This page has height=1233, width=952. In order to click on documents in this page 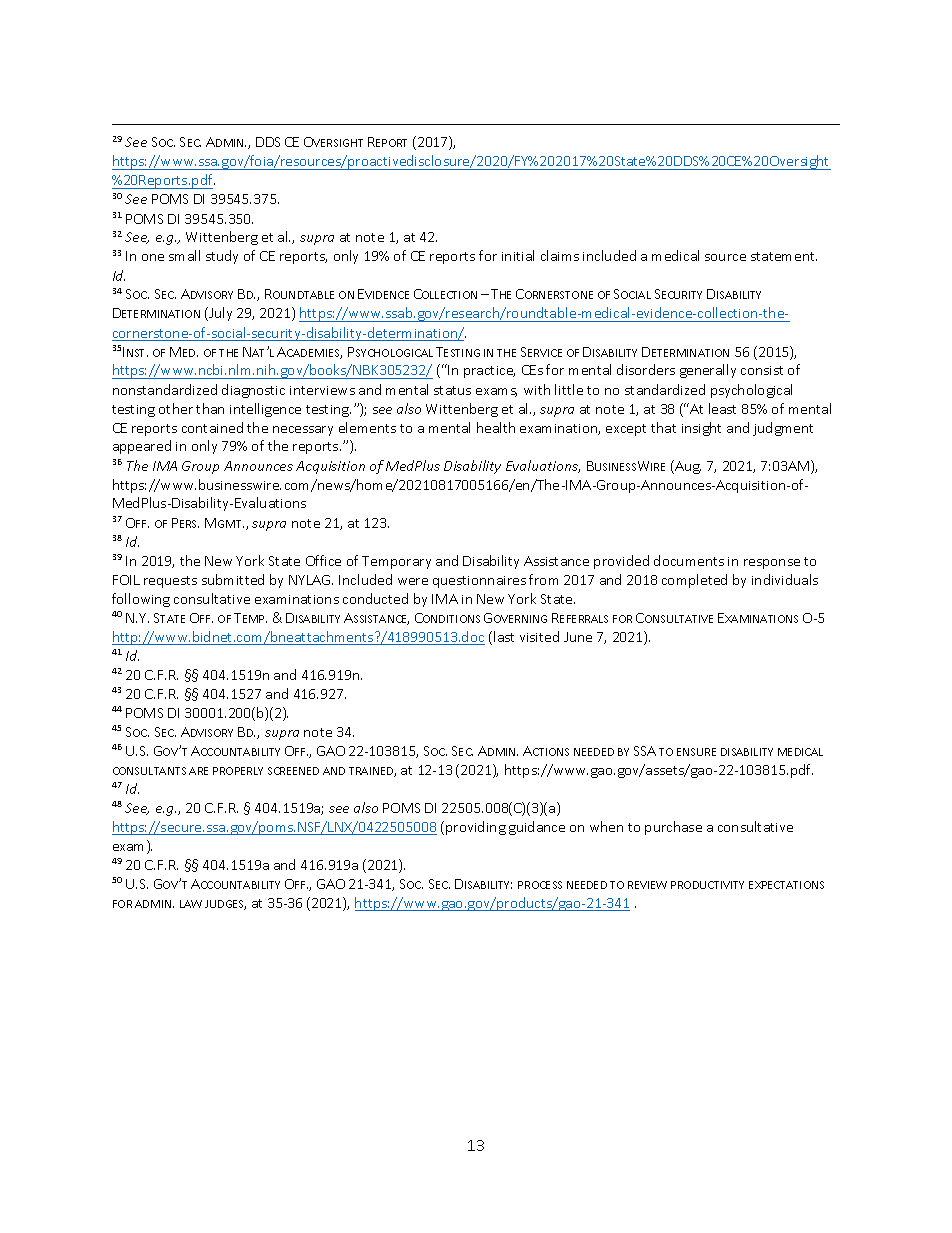, I will do `click(689, 560)`.
